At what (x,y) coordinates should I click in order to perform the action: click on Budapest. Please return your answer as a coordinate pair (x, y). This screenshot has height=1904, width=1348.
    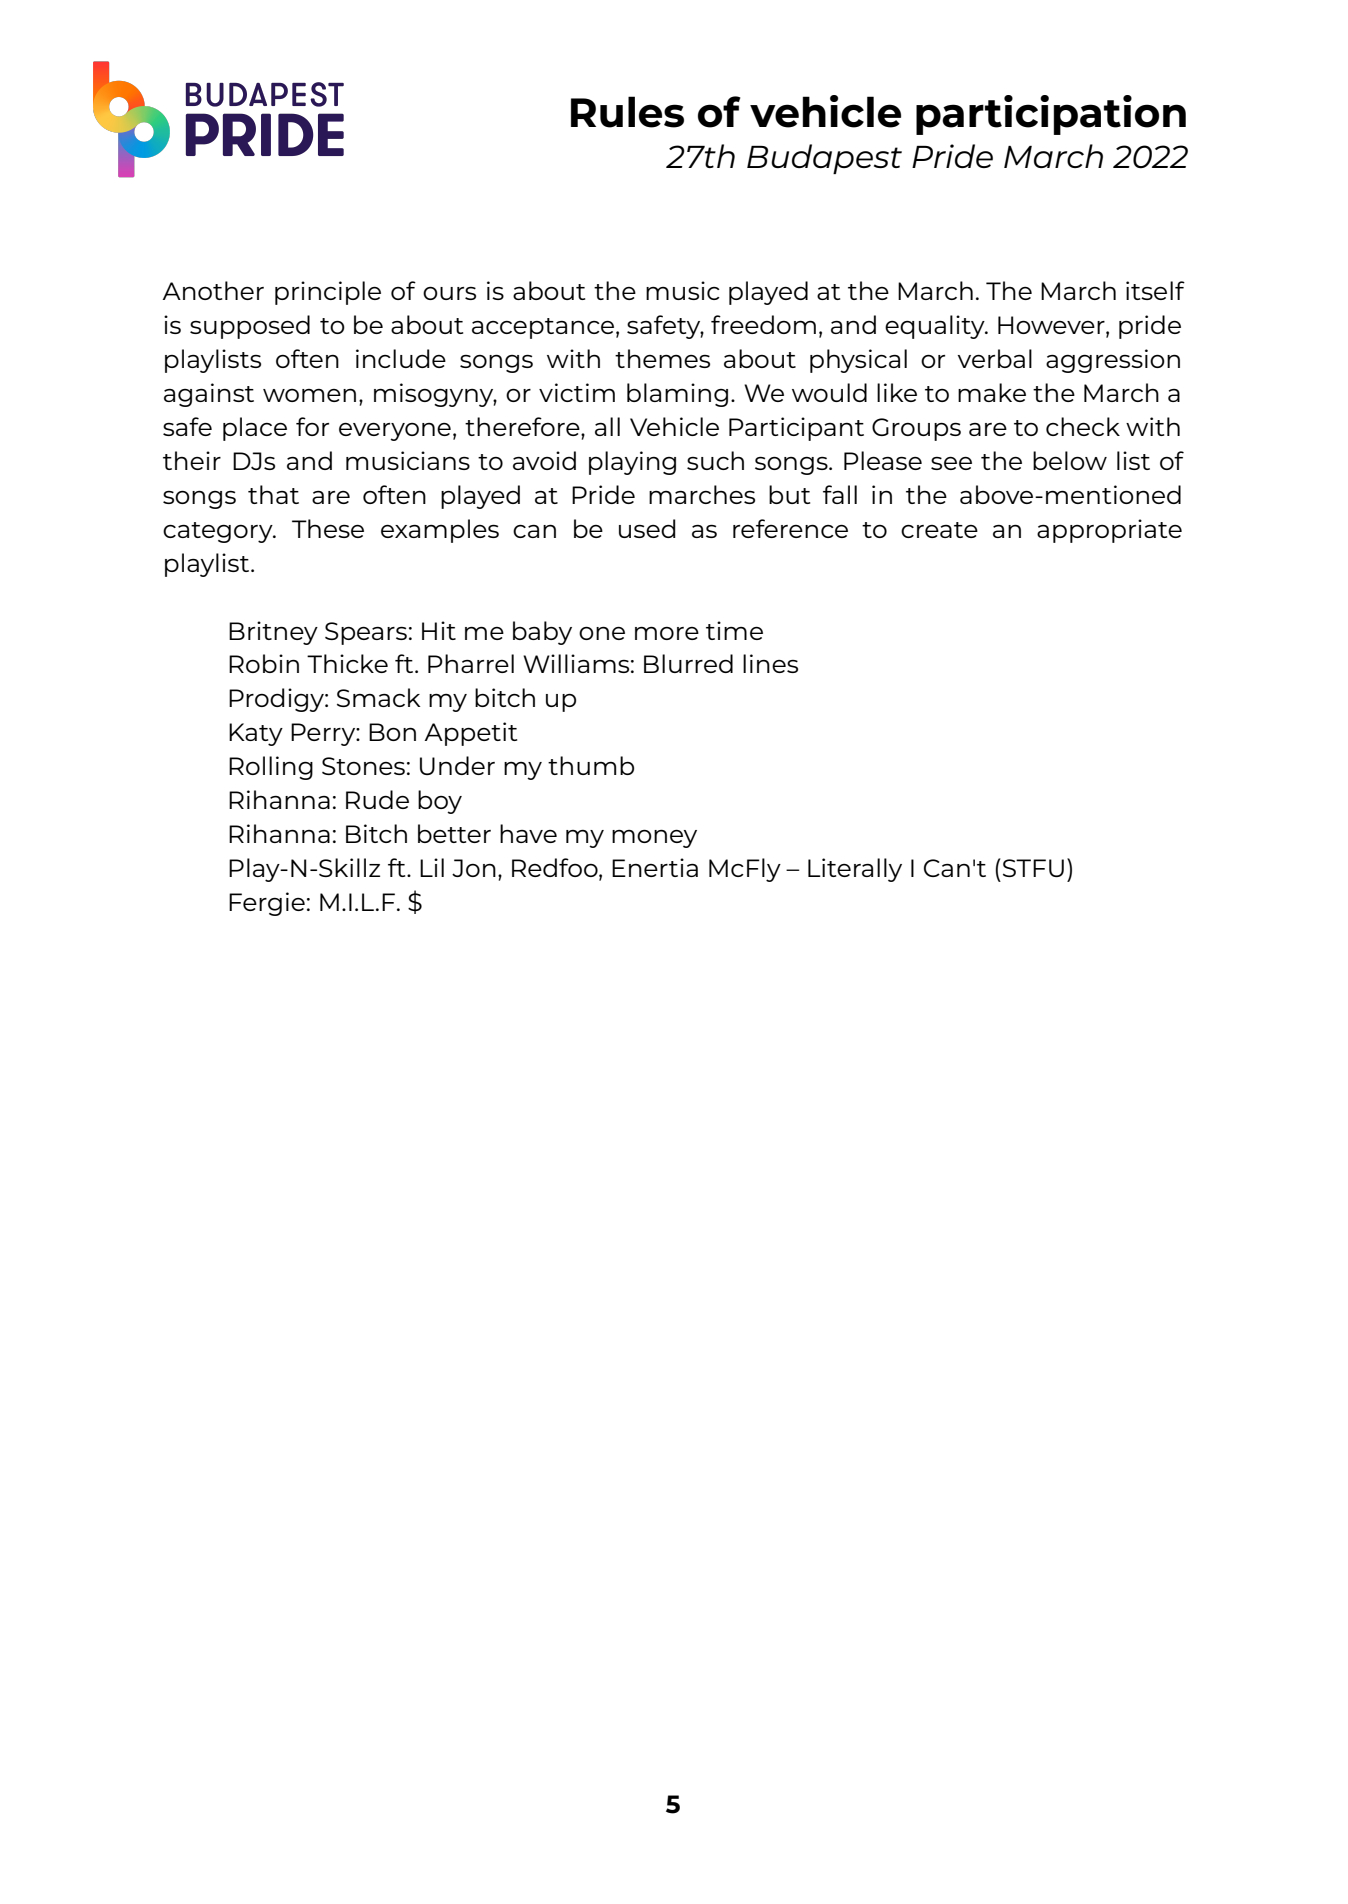
    Looking at the image, I should click on (824, 159).
